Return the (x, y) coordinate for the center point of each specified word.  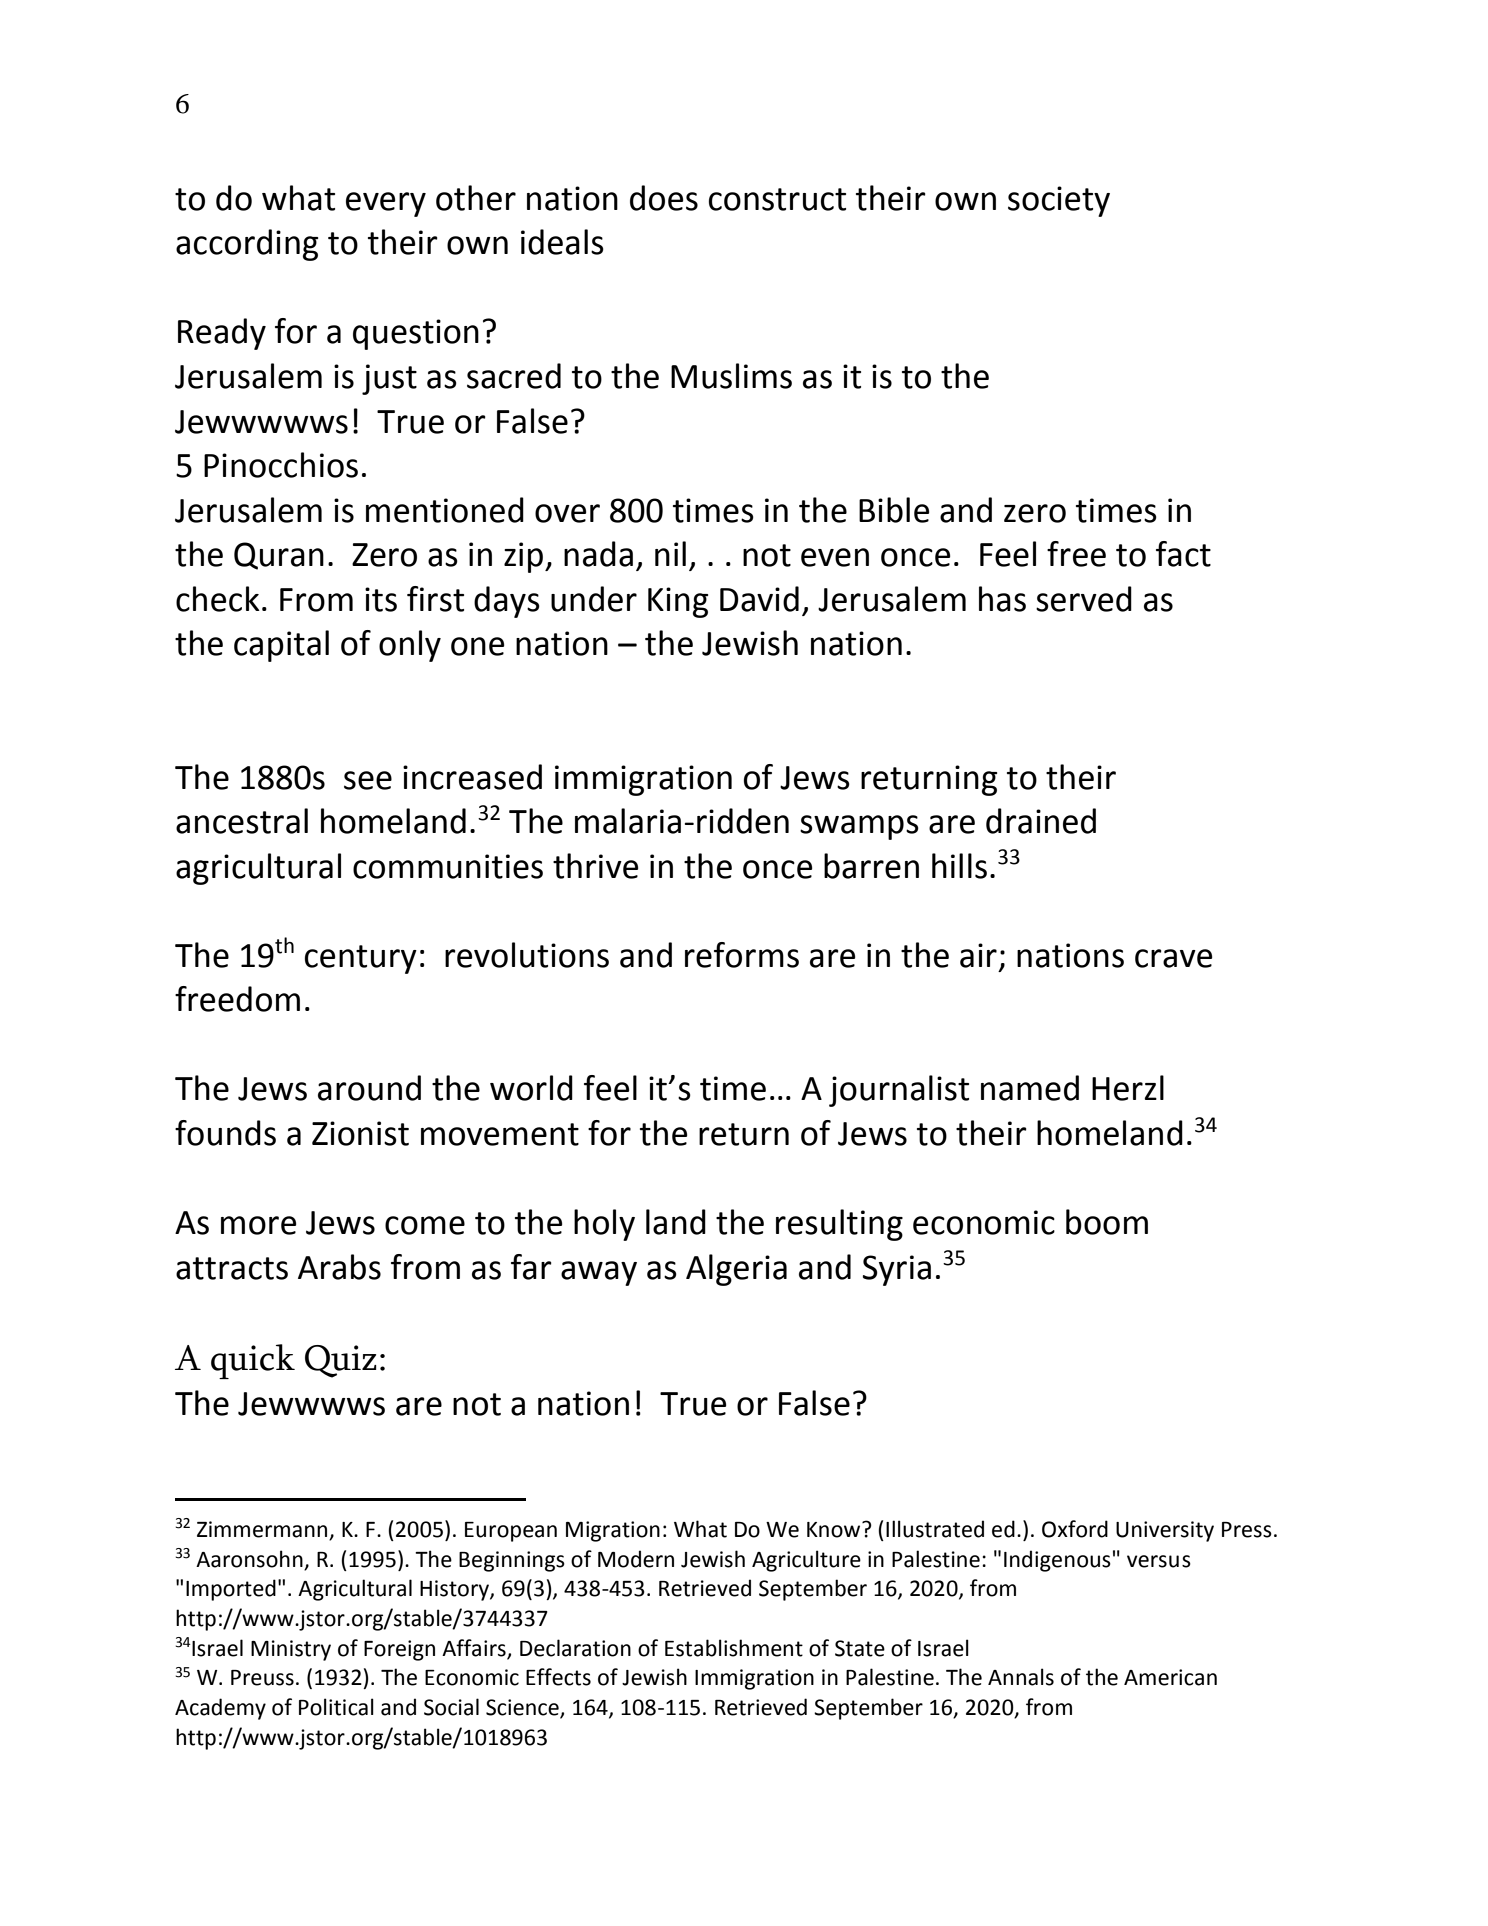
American (1170, 1677)
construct (777, 199)
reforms (742, 955)
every (386, 204)
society (1059, 201)
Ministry (291, 1650)
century (361, 959)
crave (1174, 958)
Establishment (734, 1648)
